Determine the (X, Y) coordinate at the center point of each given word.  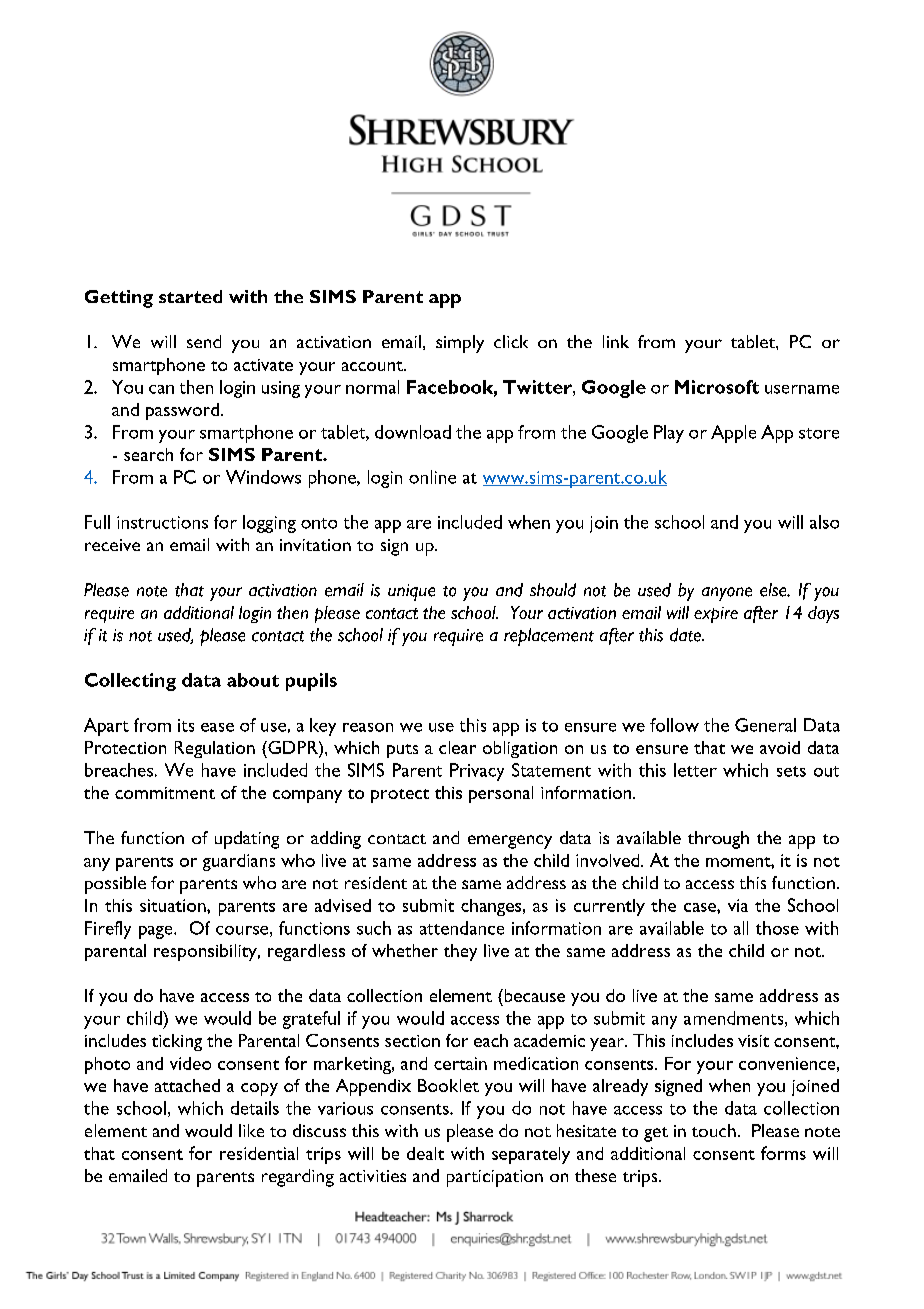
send (204, 341)
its (186, 725)
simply (460, 344)
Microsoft (717, 387)
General (765, 725)
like (251, 1130)
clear (457, 747)
